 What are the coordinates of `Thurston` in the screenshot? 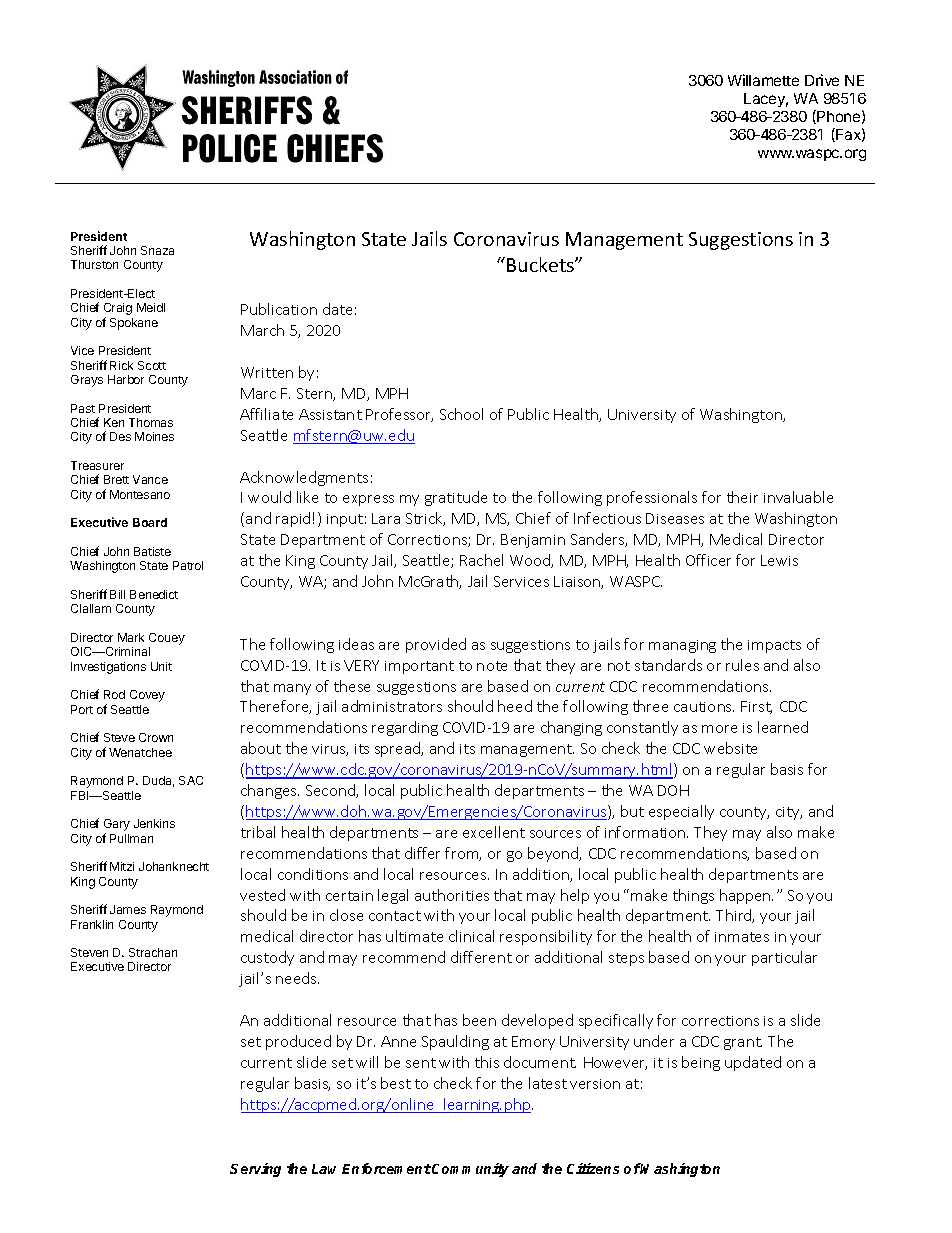 It's located at (94, 264).
